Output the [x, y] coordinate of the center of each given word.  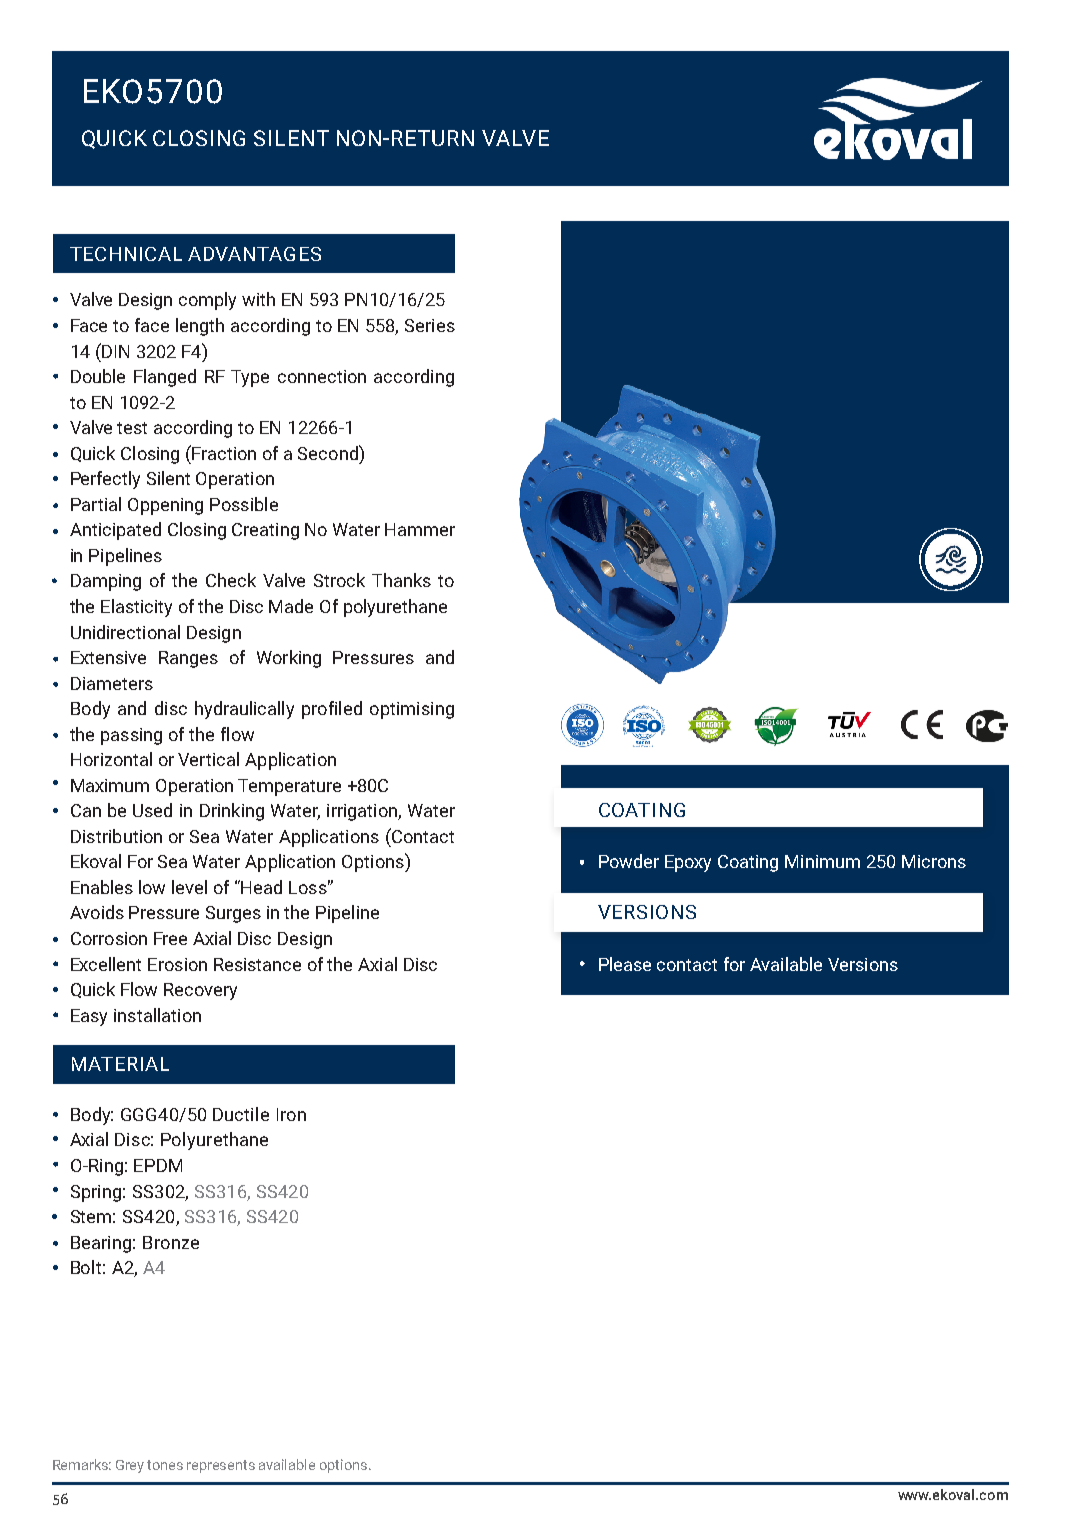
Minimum [822, 861]
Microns [934, 861]
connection [322, 376]
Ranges [188, 659]
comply [207, 301]
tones [165, 1465]
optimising [412, 710]
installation [157, 1015]
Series [430, 325]
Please [625, 964]
